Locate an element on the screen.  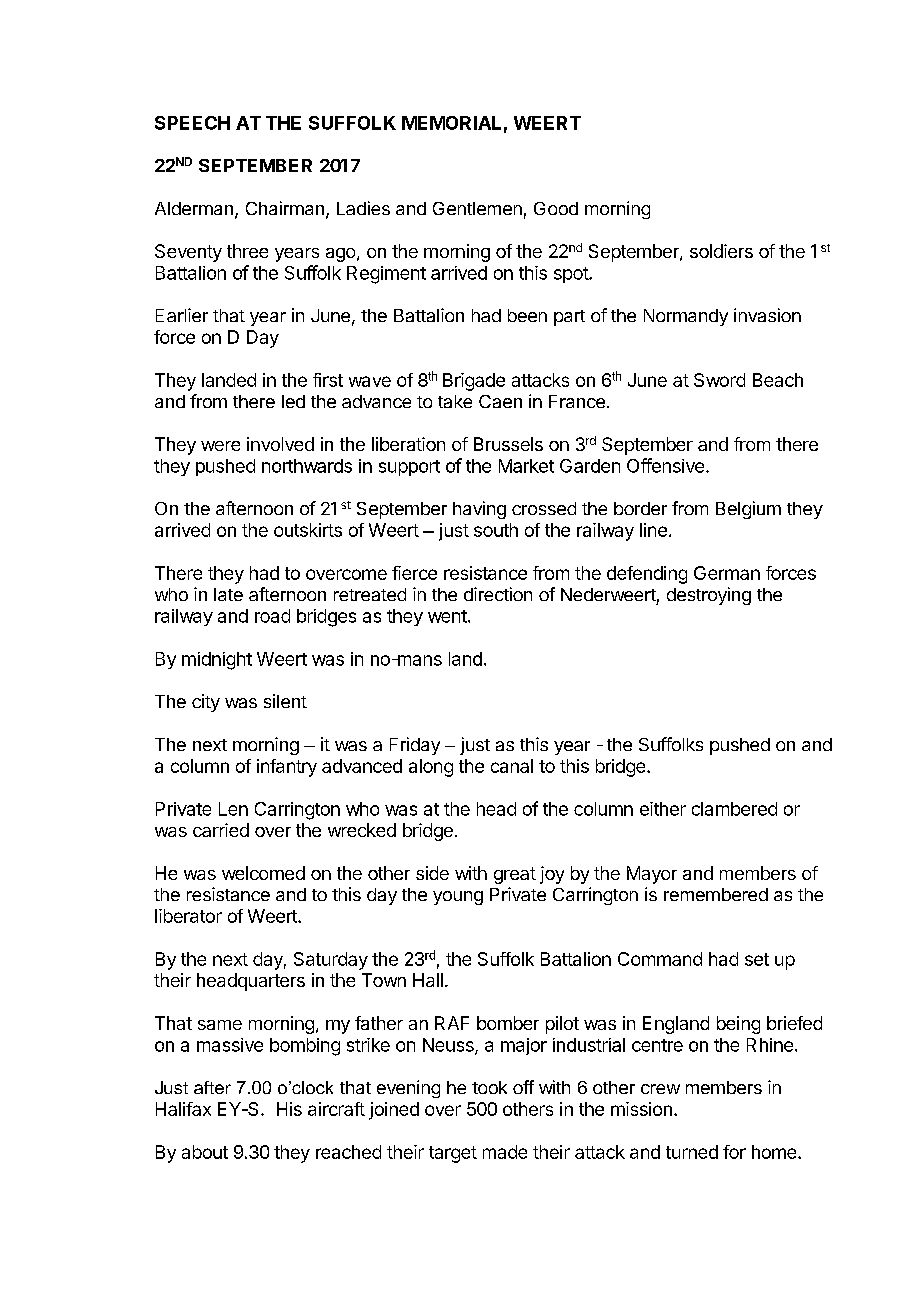
soldiers is located at coordinates (721, 251).
